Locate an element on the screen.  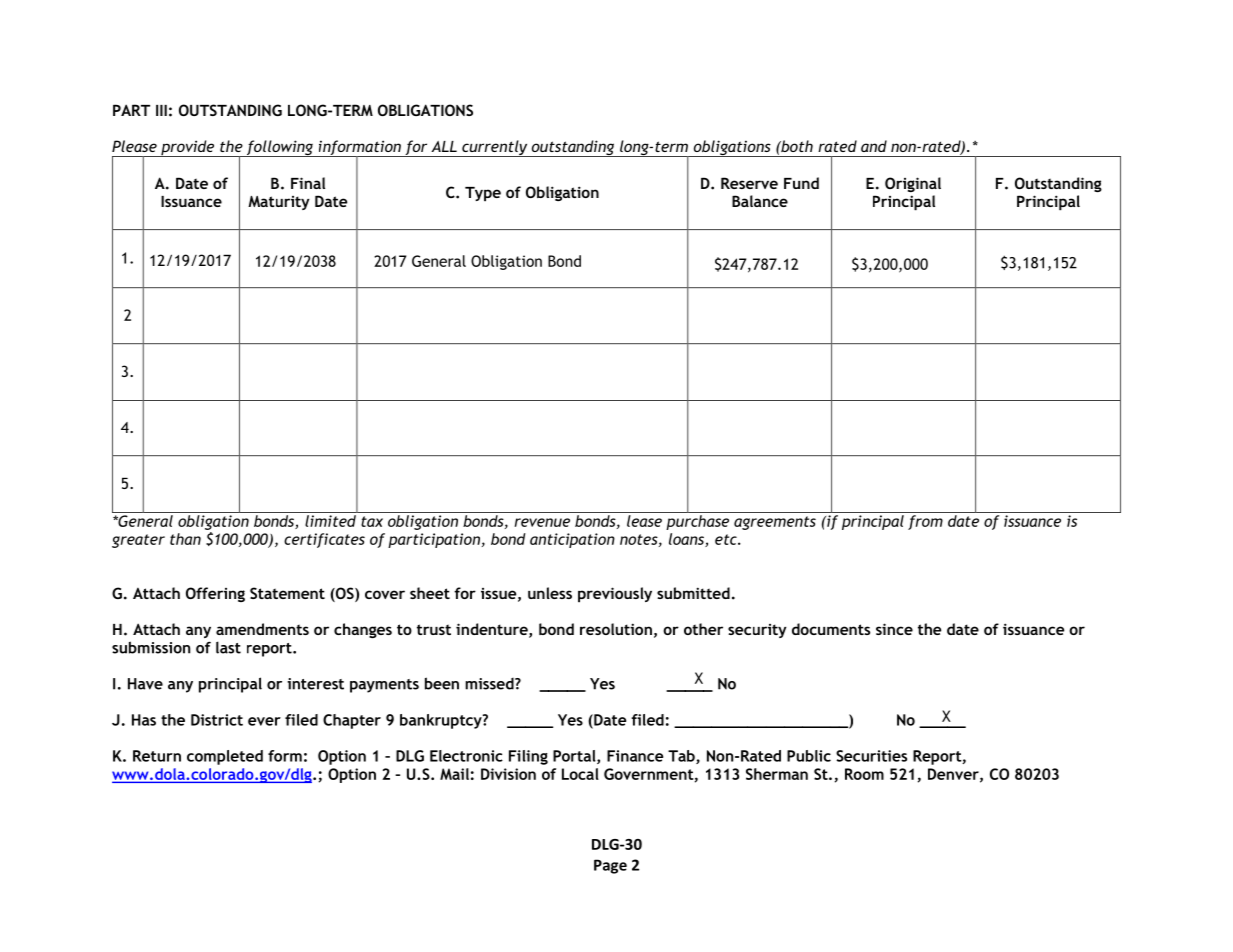
Maturity is located at coordinates (279, 203).
